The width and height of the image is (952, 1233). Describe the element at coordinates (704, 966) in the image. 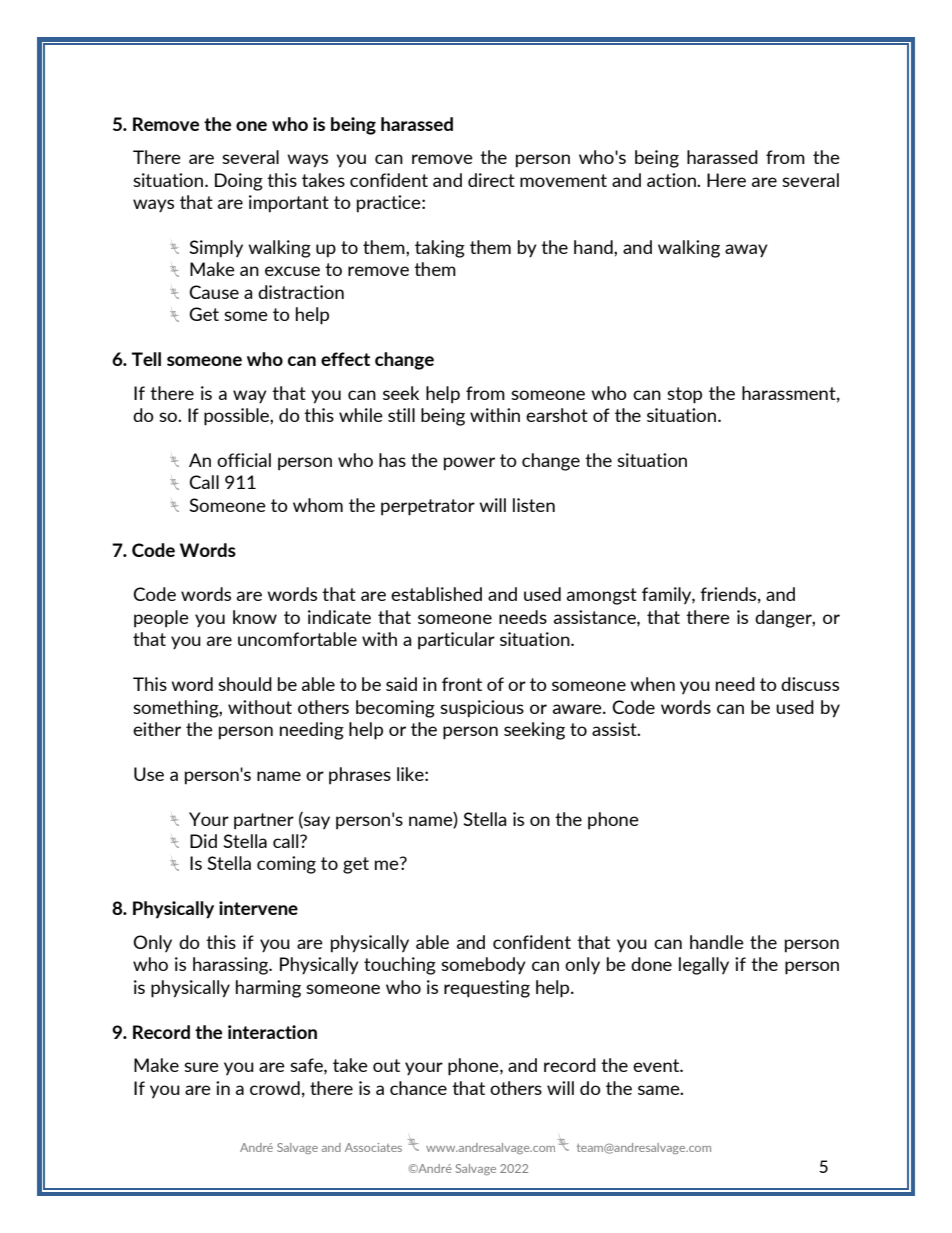

I see `legally` at that location.
